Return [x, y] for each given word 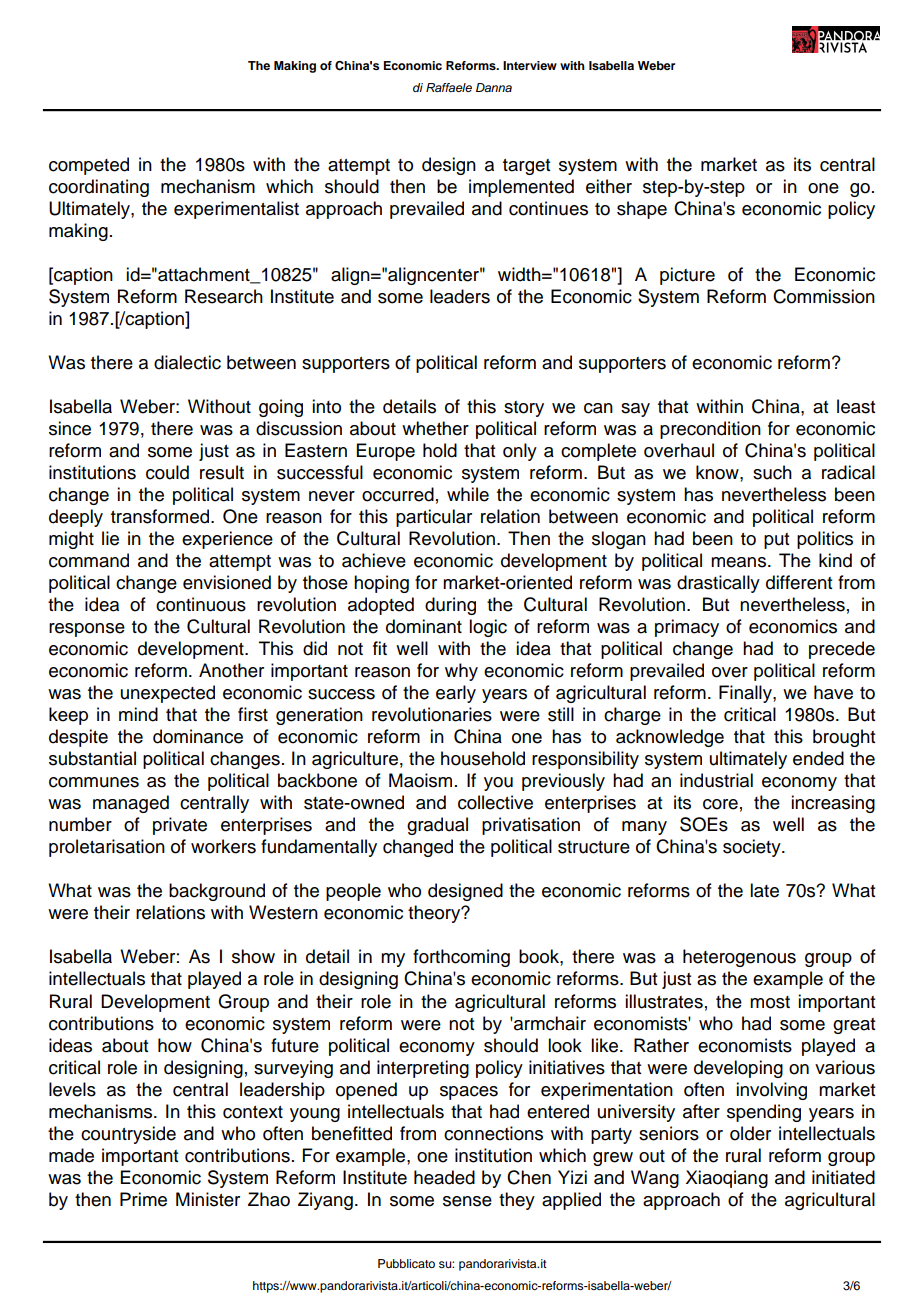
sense [467, 1201]
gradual [437, 826]
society [753, 848]
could [167, 472]
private [180, 826]
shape [642, 210]
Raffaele [449, 87]
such [772, 472]
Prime [143, 1199]
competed [89, 166]
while [468, 494]
